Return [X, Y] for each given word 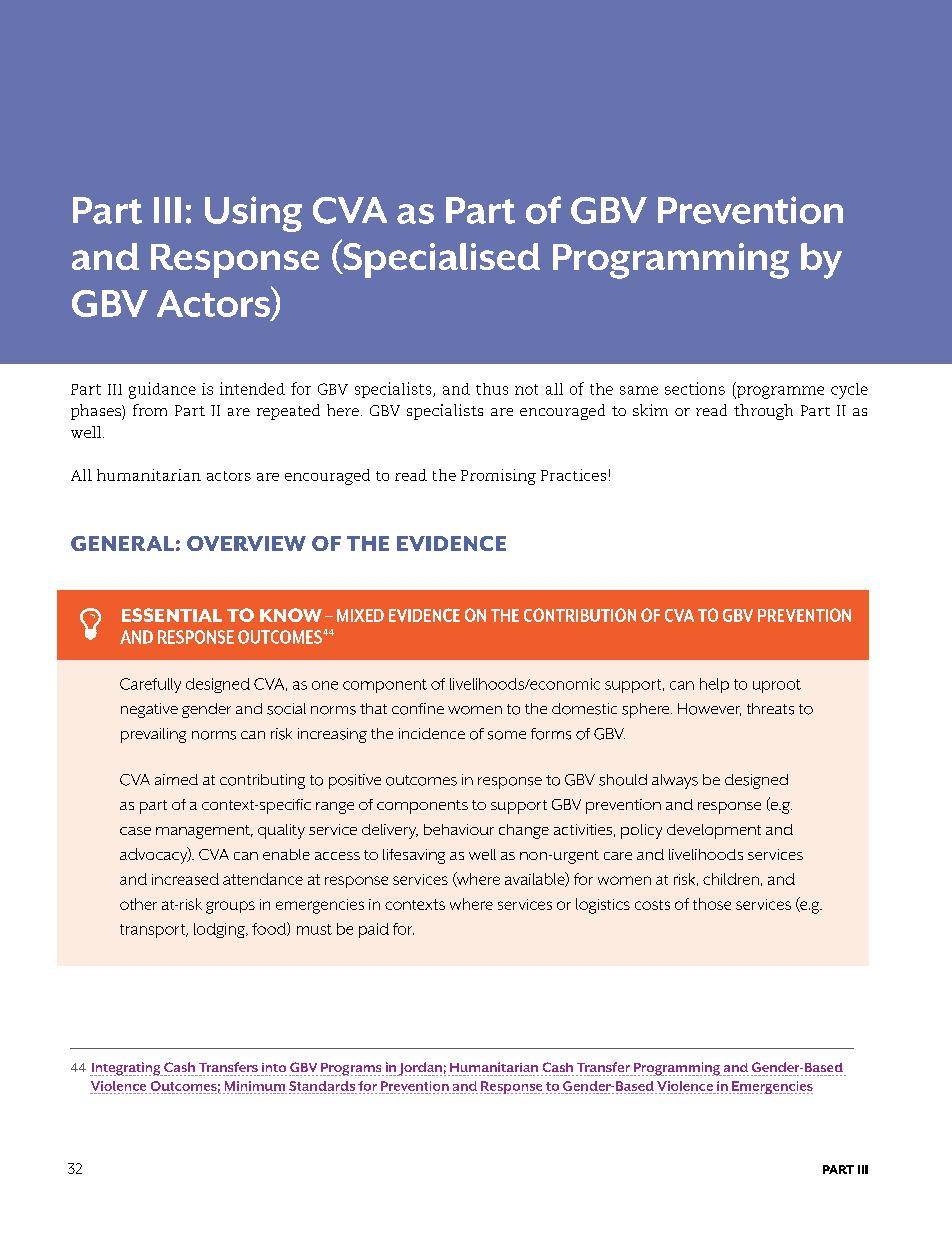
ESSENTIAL [172, 615]
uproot [777, 686]
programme [779, 392]
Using [253, 214]
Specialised [440, 259]
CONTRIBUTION [580, 615]
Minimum [255, 1086]
